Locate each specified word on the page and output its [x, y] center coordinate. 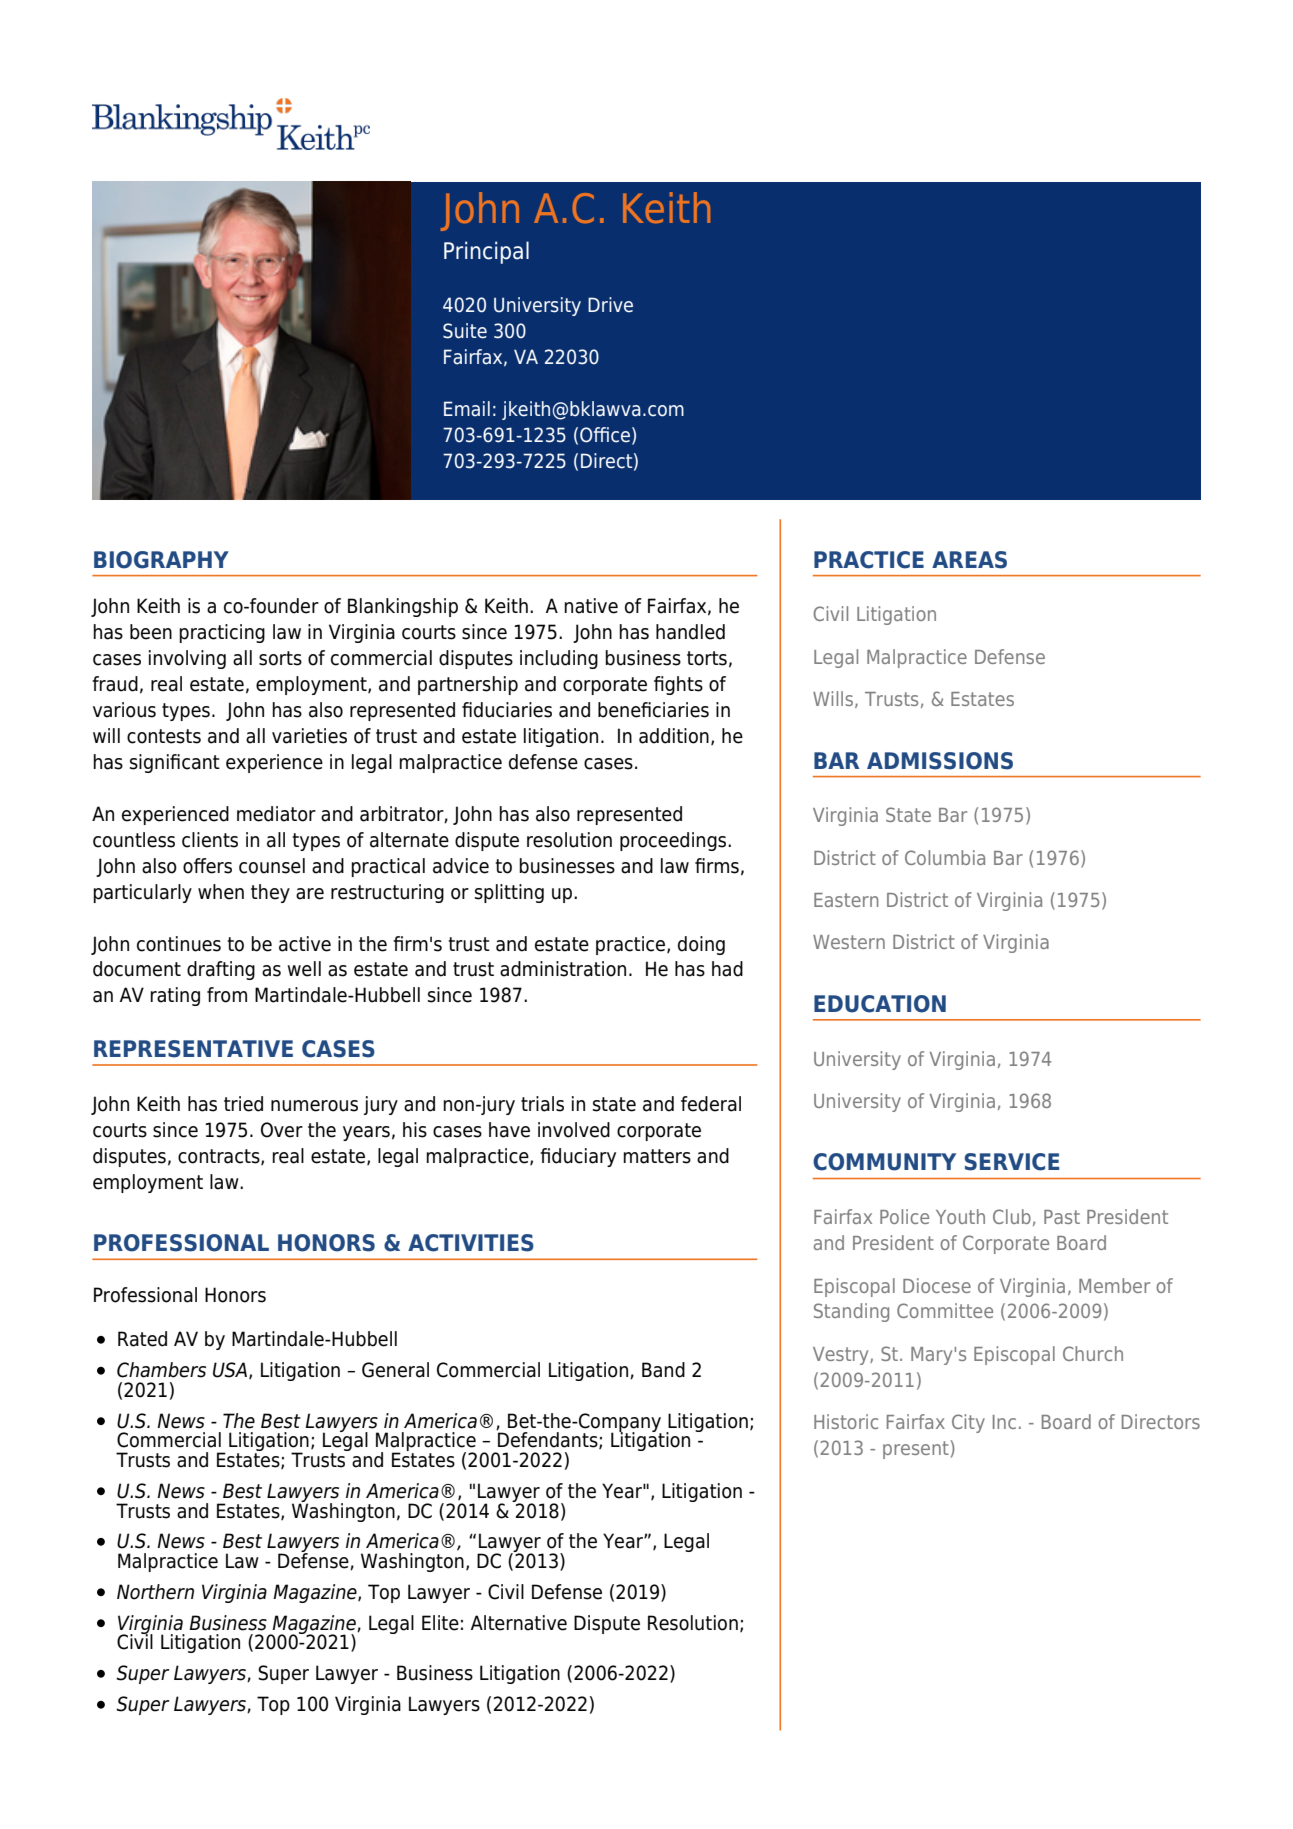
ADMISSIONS [940, 761]
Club [1012, 1216]
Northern [155, 1592]
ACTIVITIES [471, 1243]
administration [563, 969]
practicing [222, 633]
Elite [440, 1623]
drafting [221, 970]
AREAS [969, 560]
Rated [142, 1339]
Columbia [945, 857]
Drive [610, 305]
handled [690, 632]
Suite [465, 331]
